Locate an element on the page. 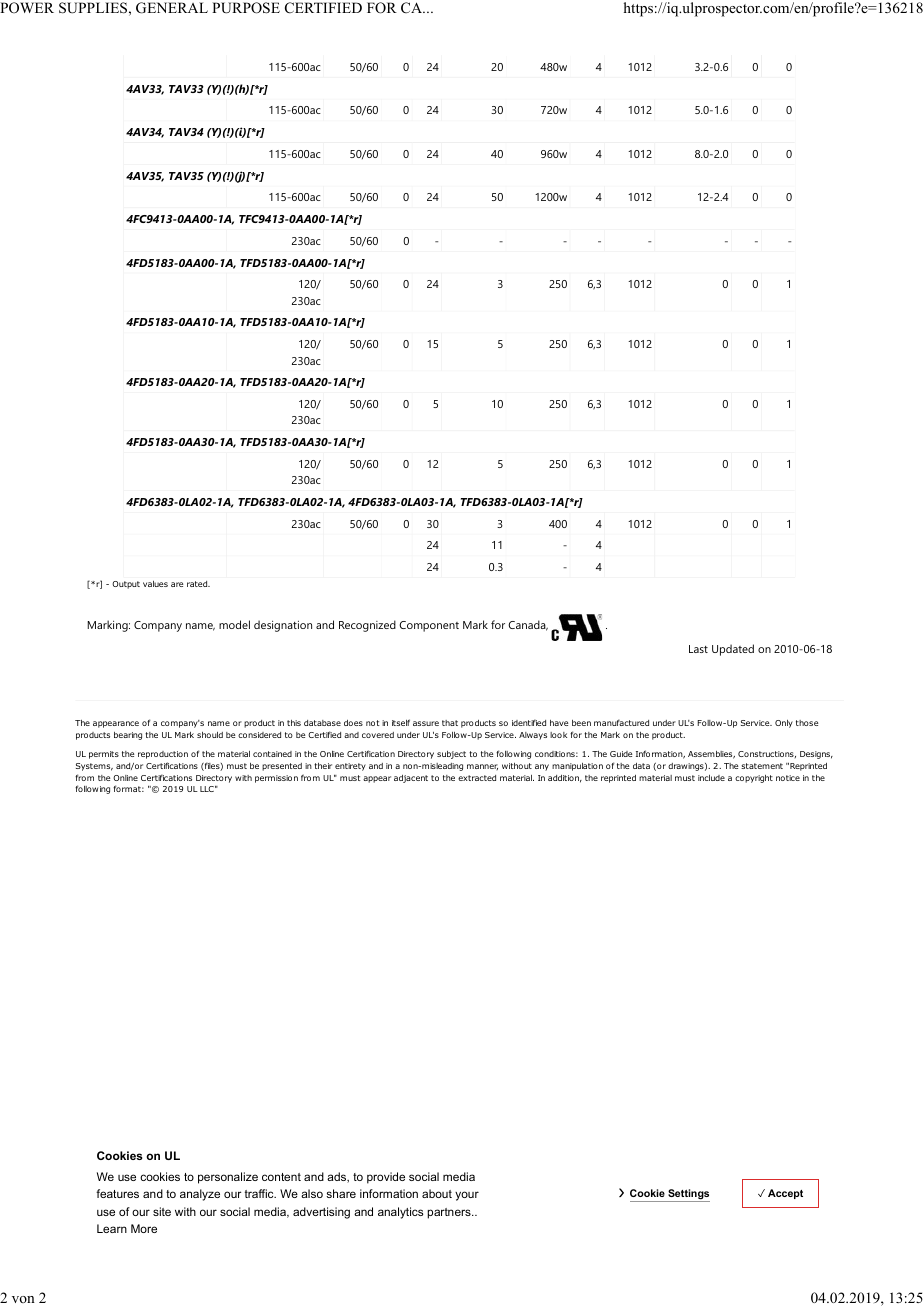 The width and height of the document is (924, 1308). POWER is located at coordinates (27, 8).
